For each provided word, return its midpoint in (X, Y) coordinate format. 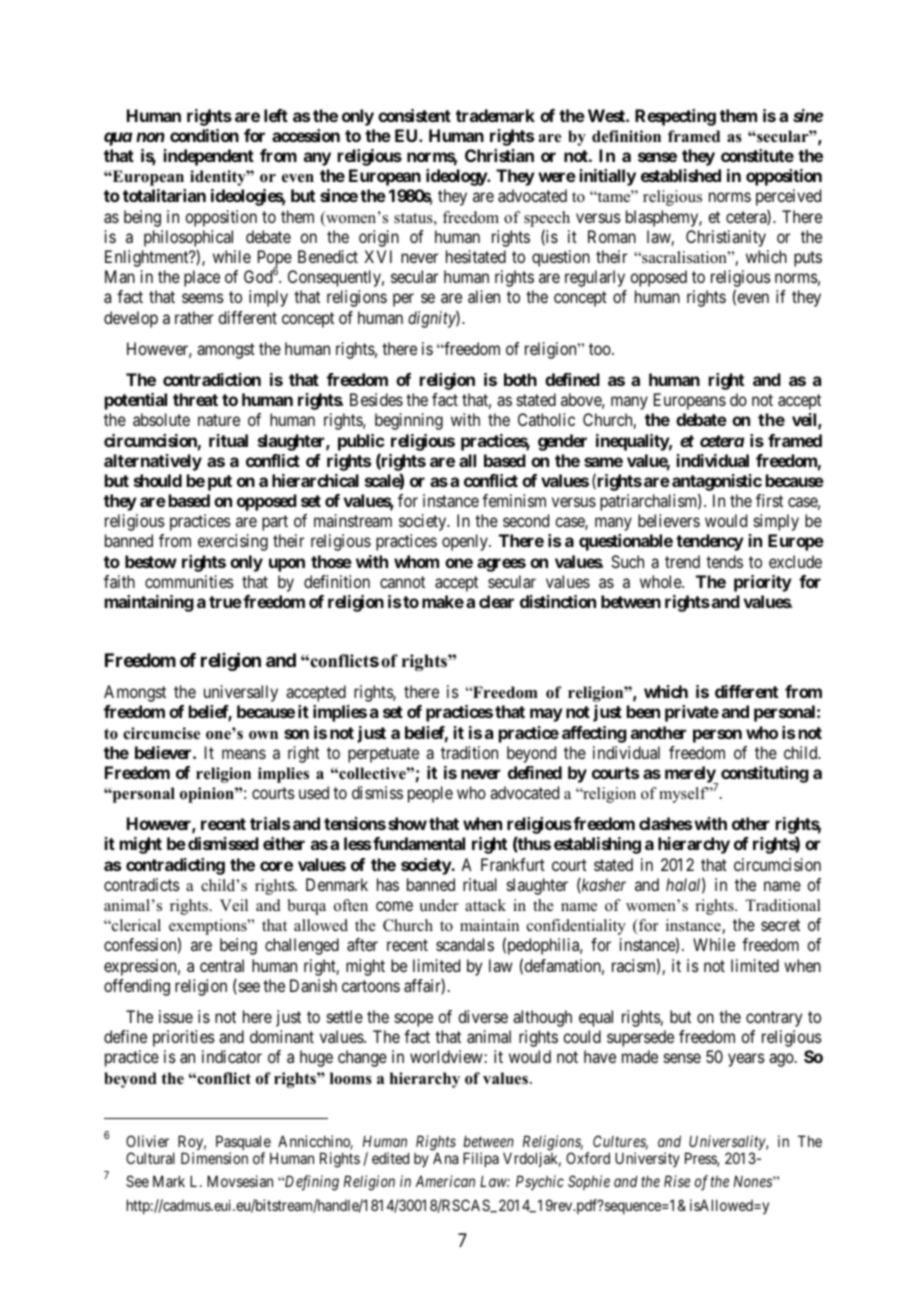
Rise (677, 1181)
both (520, 379)
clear (496, 601)
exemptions (209, 928)
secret (780, 925)
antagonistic (717, 482)
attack (485, 905)
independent (209, 157)
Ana (445, 1158)
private (692, 713)
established (681, 175)
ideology (457, 177)
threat (195, 399)
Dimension (214, 1158)
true (225, 602)
